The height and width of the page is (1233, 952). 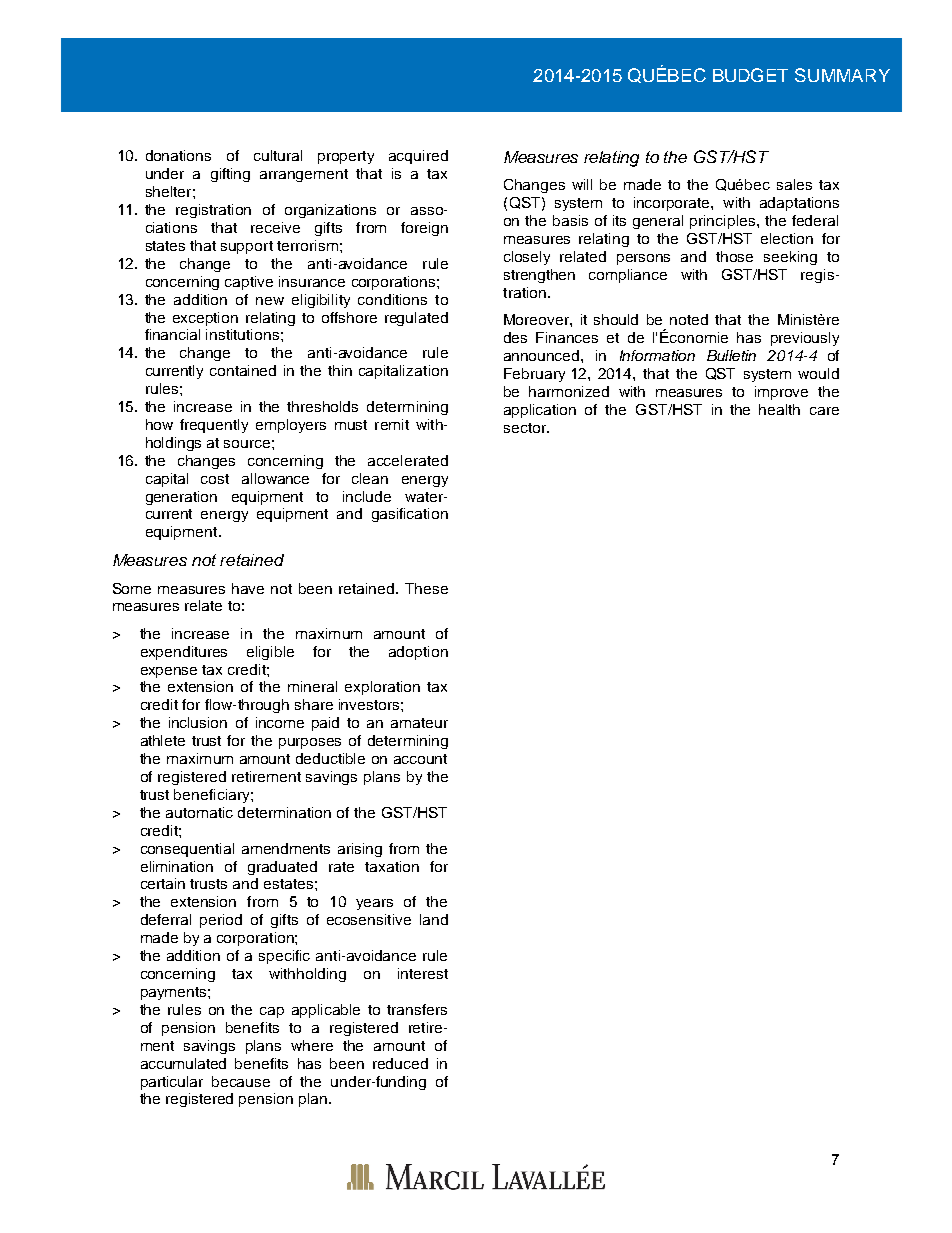 What do you see at coordinates (198, 722) in the page?
I see `inclusion` at bounding box center [198, 722].
